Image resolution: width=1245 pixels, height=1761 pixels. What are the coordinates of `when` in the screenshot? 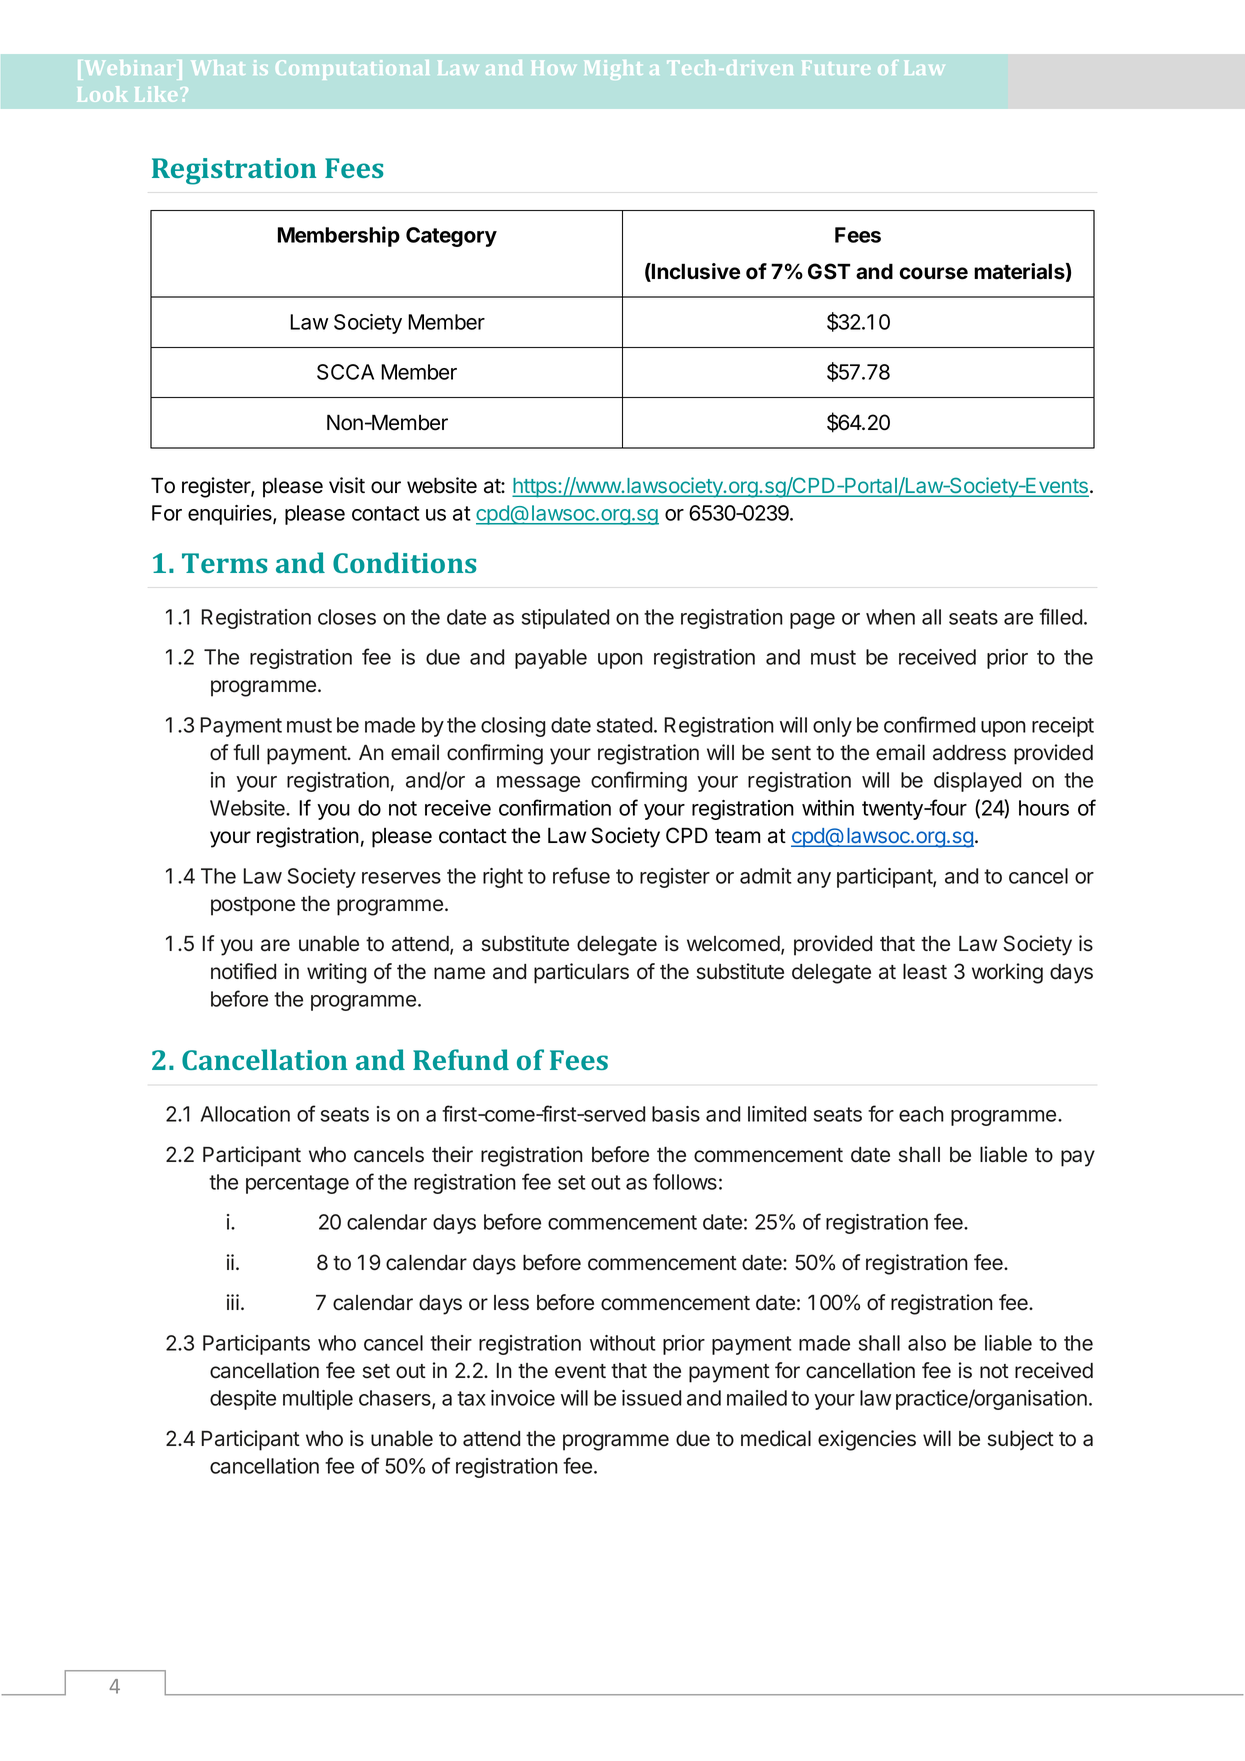 It's located at (890, 617).
